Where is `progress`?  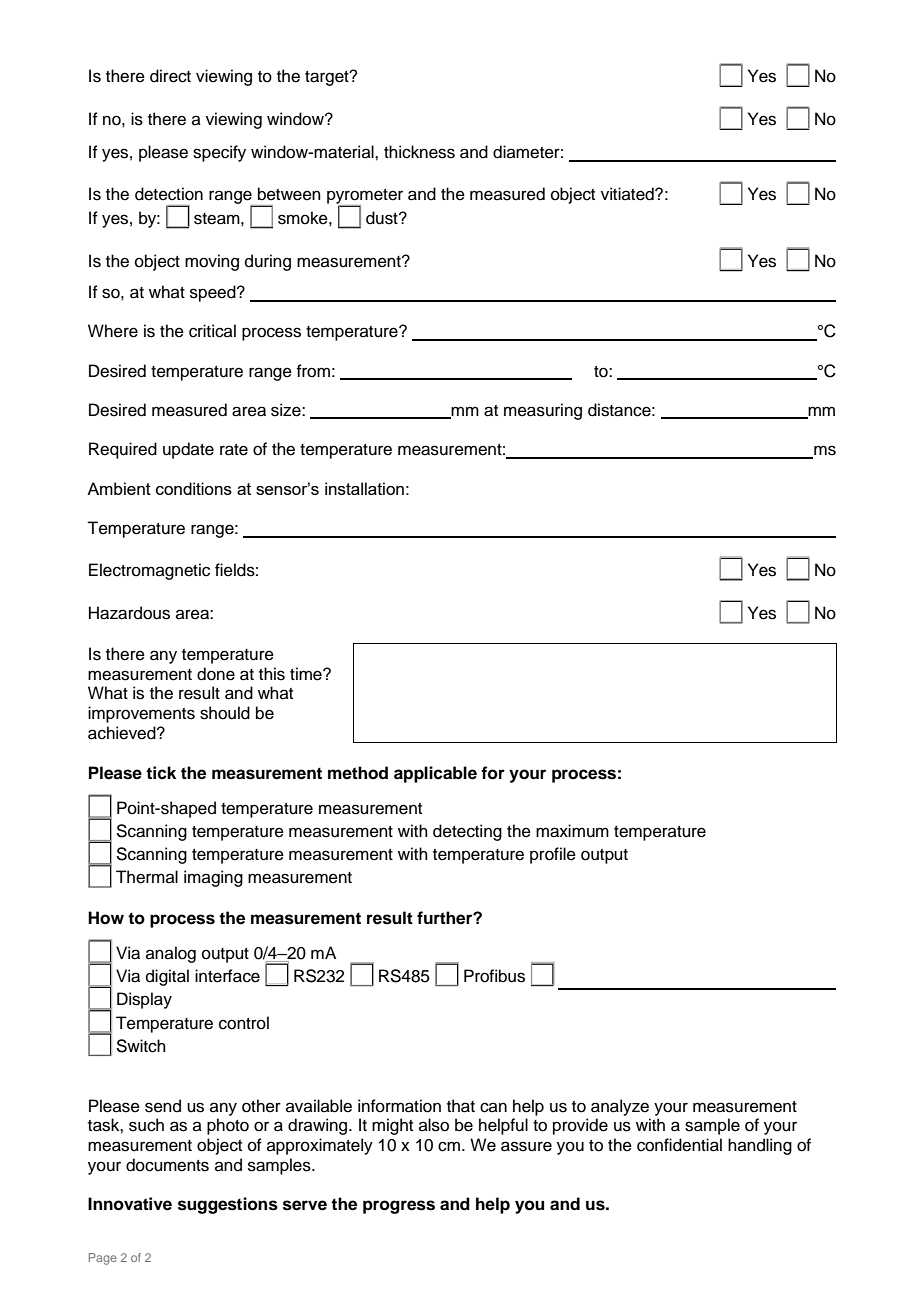
progress is located at coordinates (399, 1207).
